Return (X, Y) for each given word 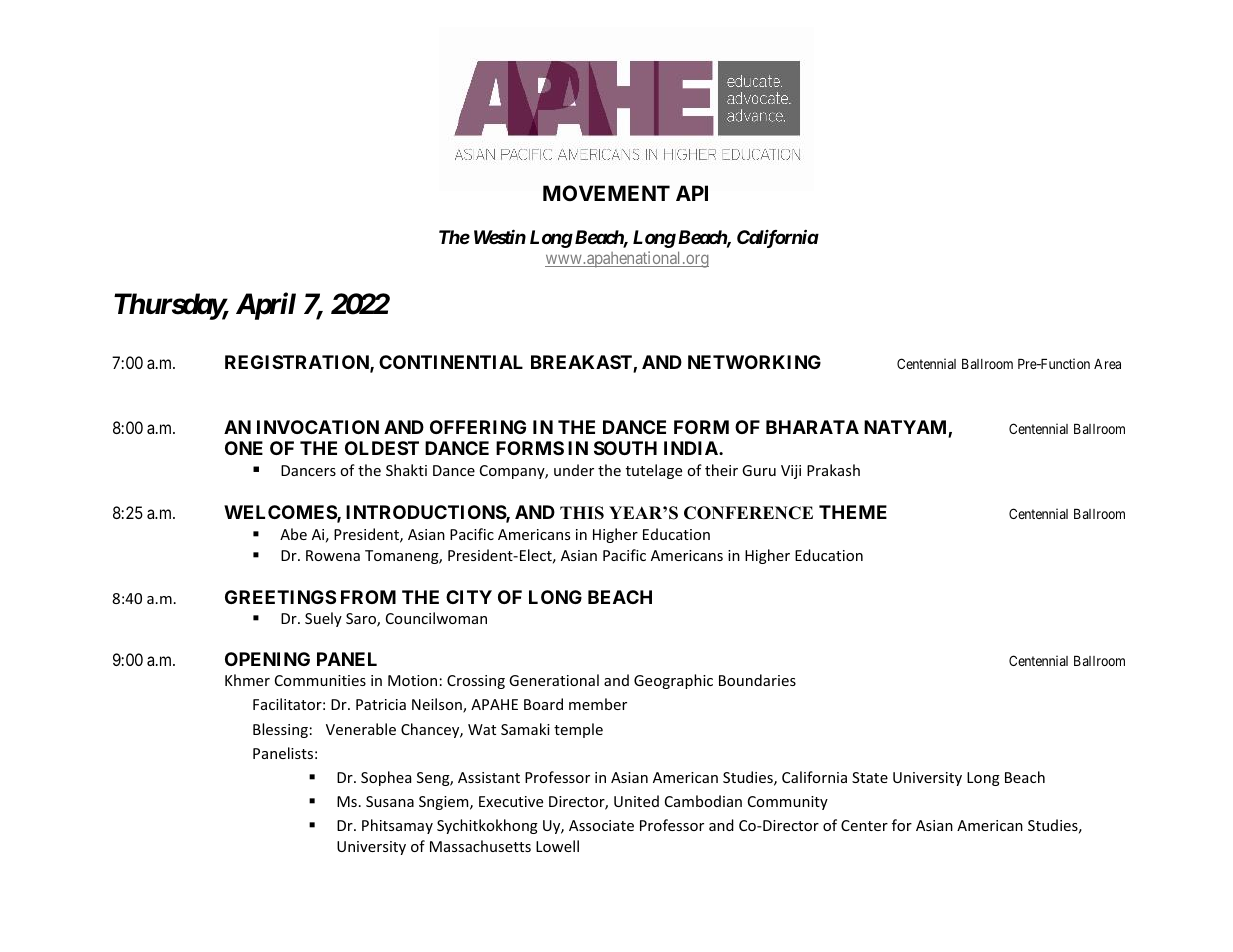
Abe (293, 534)
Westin (500, 236)
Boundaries (757, 680)
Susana (390, 801)
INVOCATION (318, 427)
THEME (853, 512)
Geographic (673, 681)
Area (1107, 364)
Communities (320, 680)
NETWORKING (754, 362)
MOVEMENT (606, 193)
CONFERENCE (748, 513)
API (692, 193)
